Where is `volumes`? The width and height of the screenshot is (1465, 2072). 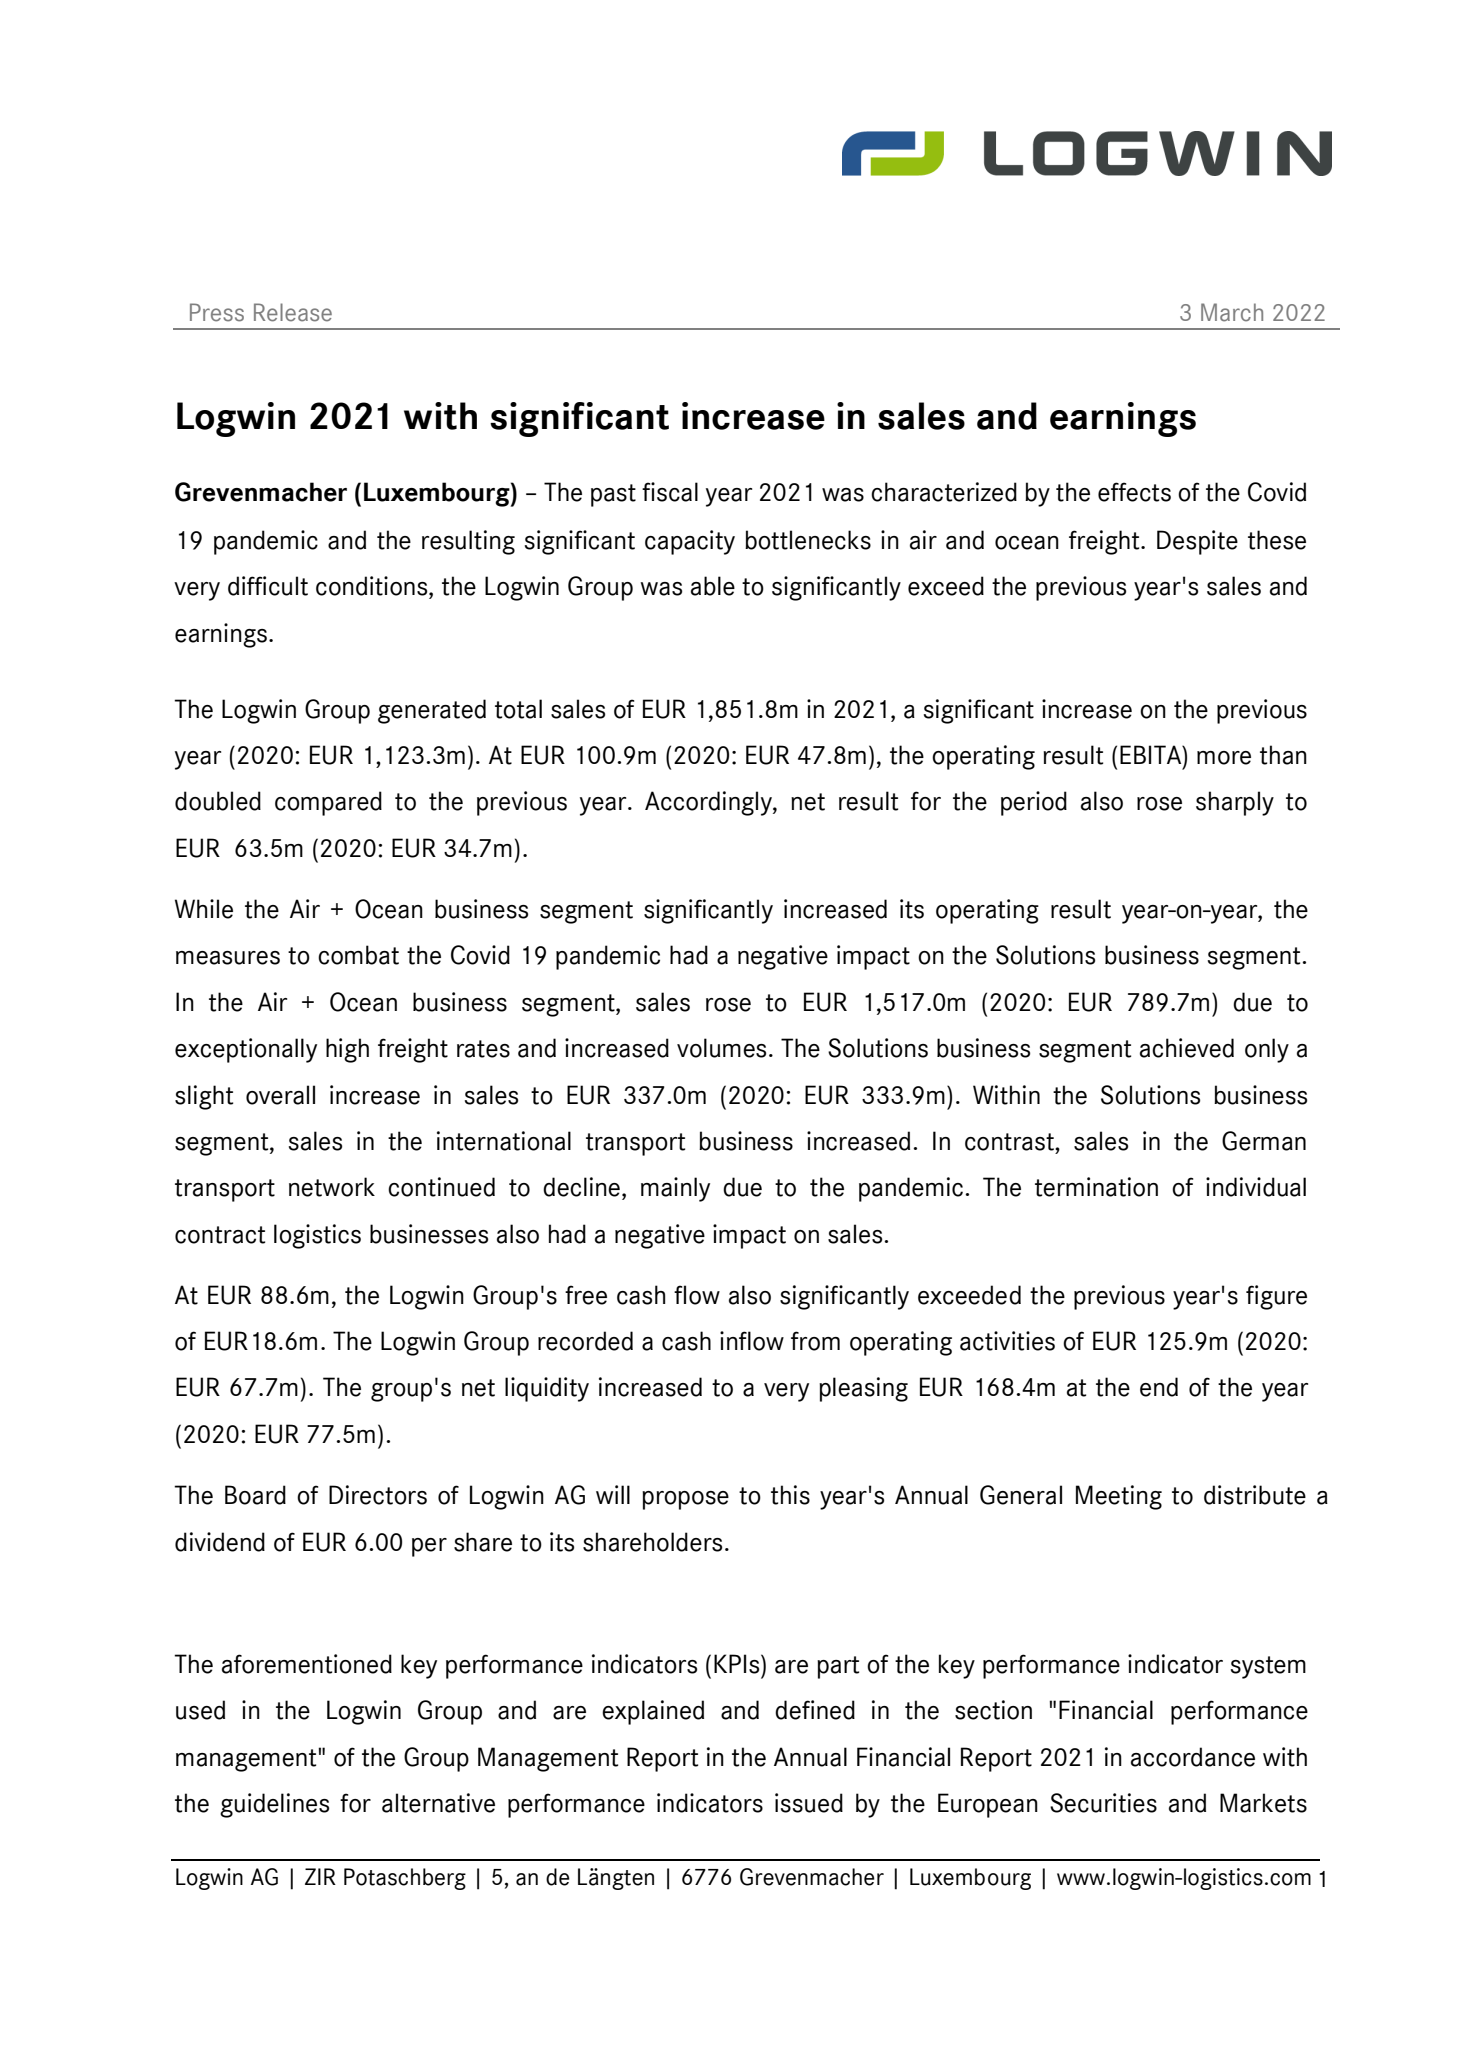
volumes is located at coordinates (721, 1048).
